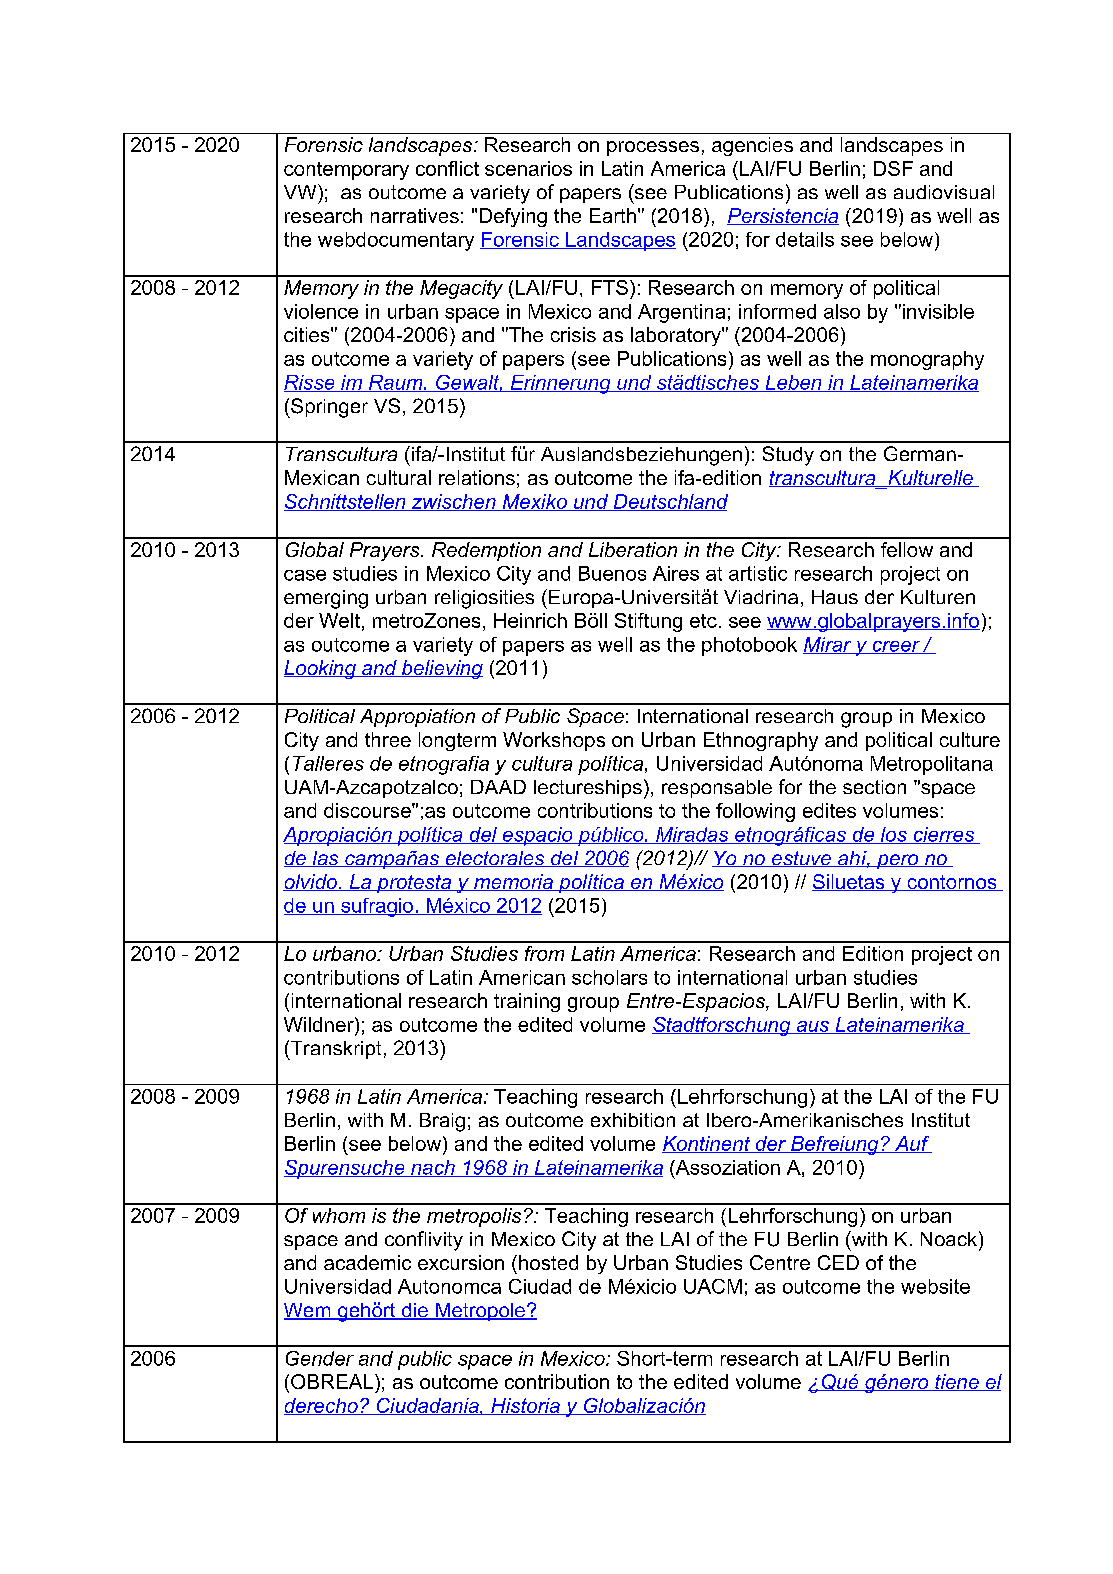 This screenshot has height=1574, width=1113. What do you see at coordinates (653, 148) in the screenshot?
I see `processes` at bounding box center [653, 148].
